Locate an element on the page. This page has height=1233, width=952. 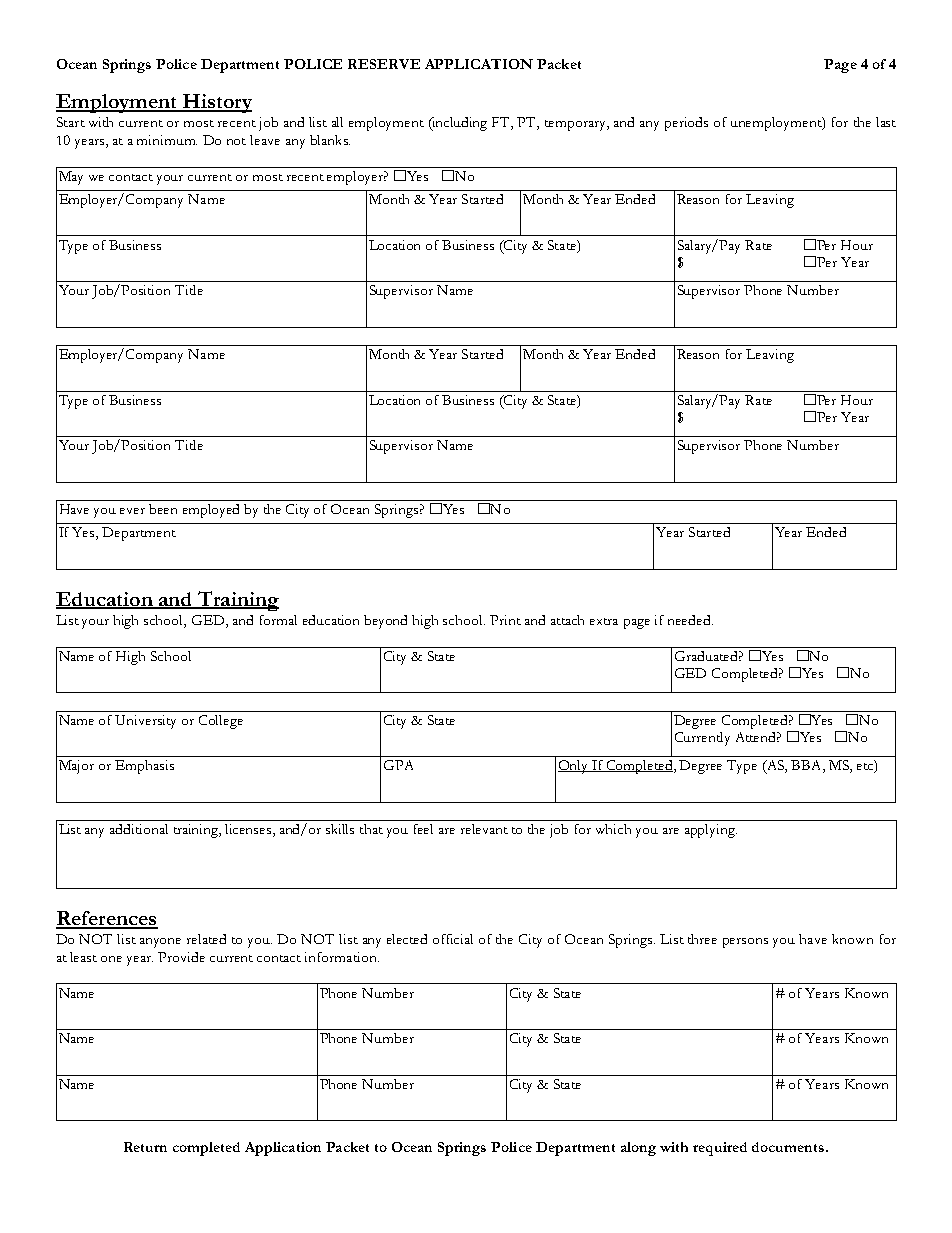
blanks is located at coordinates (330, 140).
